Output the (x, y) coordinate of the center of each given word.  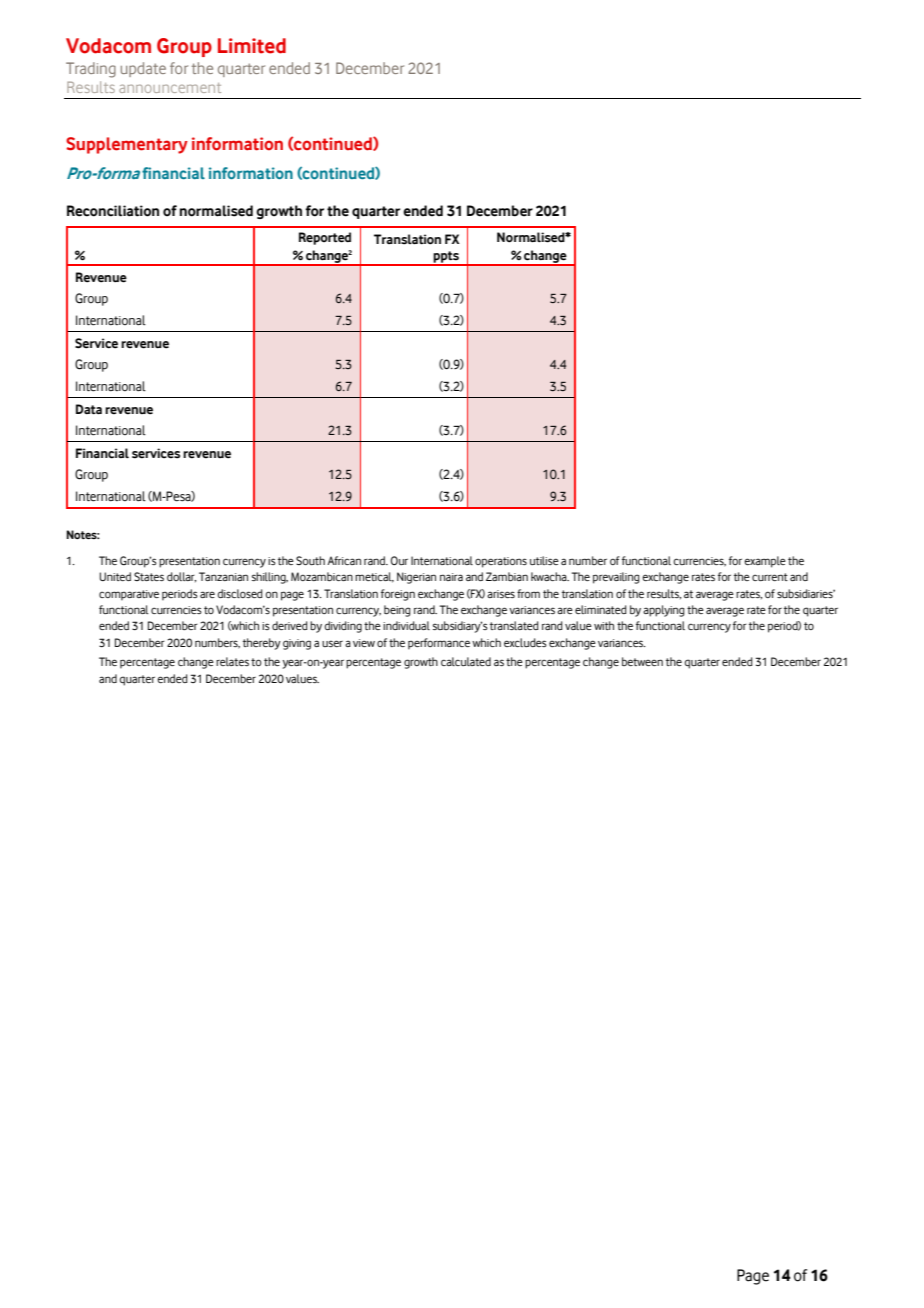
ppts (446, 258)
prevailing (616, 578)
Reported (325, 238)
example (765, 562)
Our (399, 560)
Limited (252, 46)
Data (89, 409)
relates (232, 661)
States (149, 576)
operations (501, 562)
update (143, 69)
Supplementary (127, 145)
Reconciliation (113, 211)
